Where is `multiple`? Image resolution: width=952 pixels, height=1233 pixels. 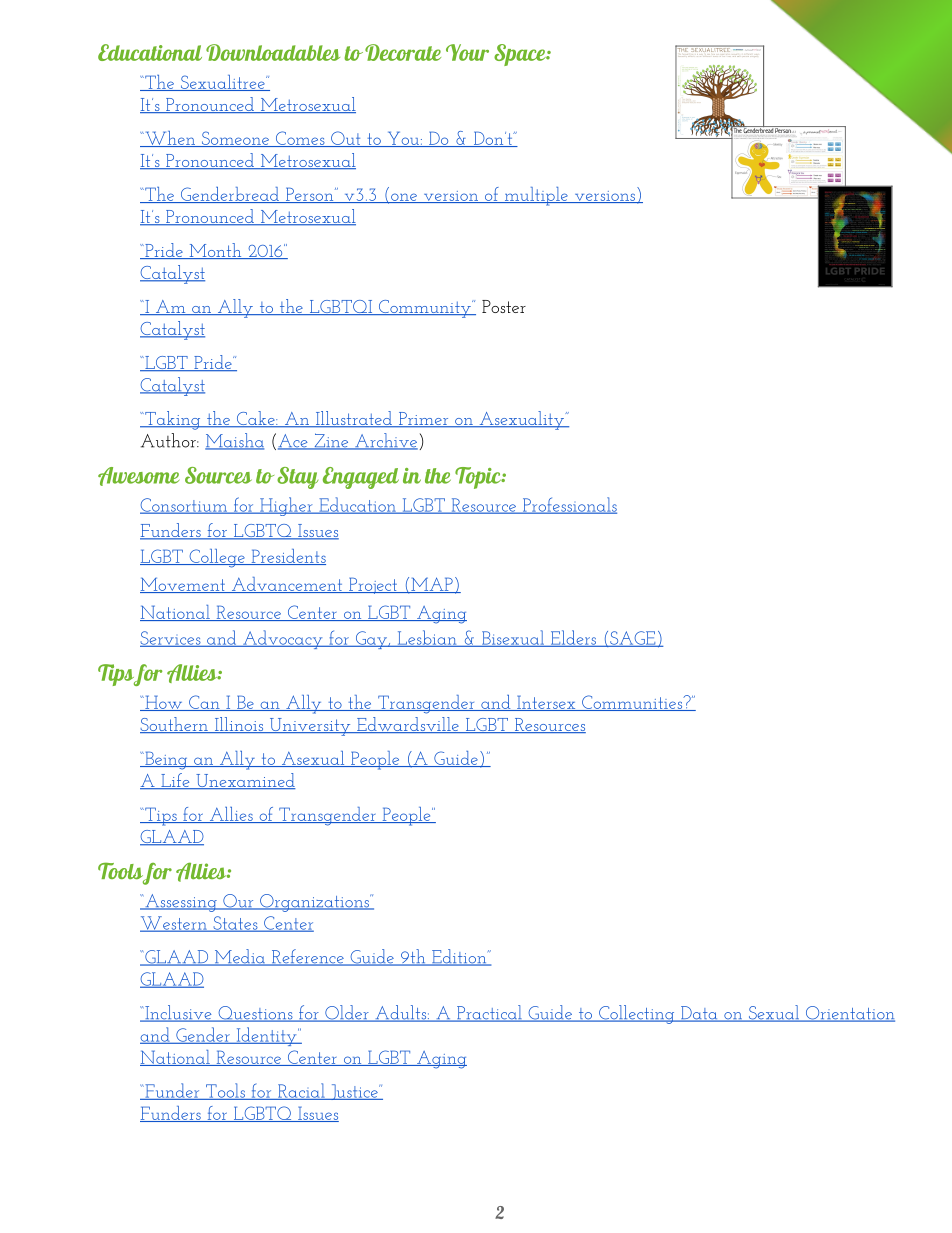
multiple is located at coordinates (536, 196).
